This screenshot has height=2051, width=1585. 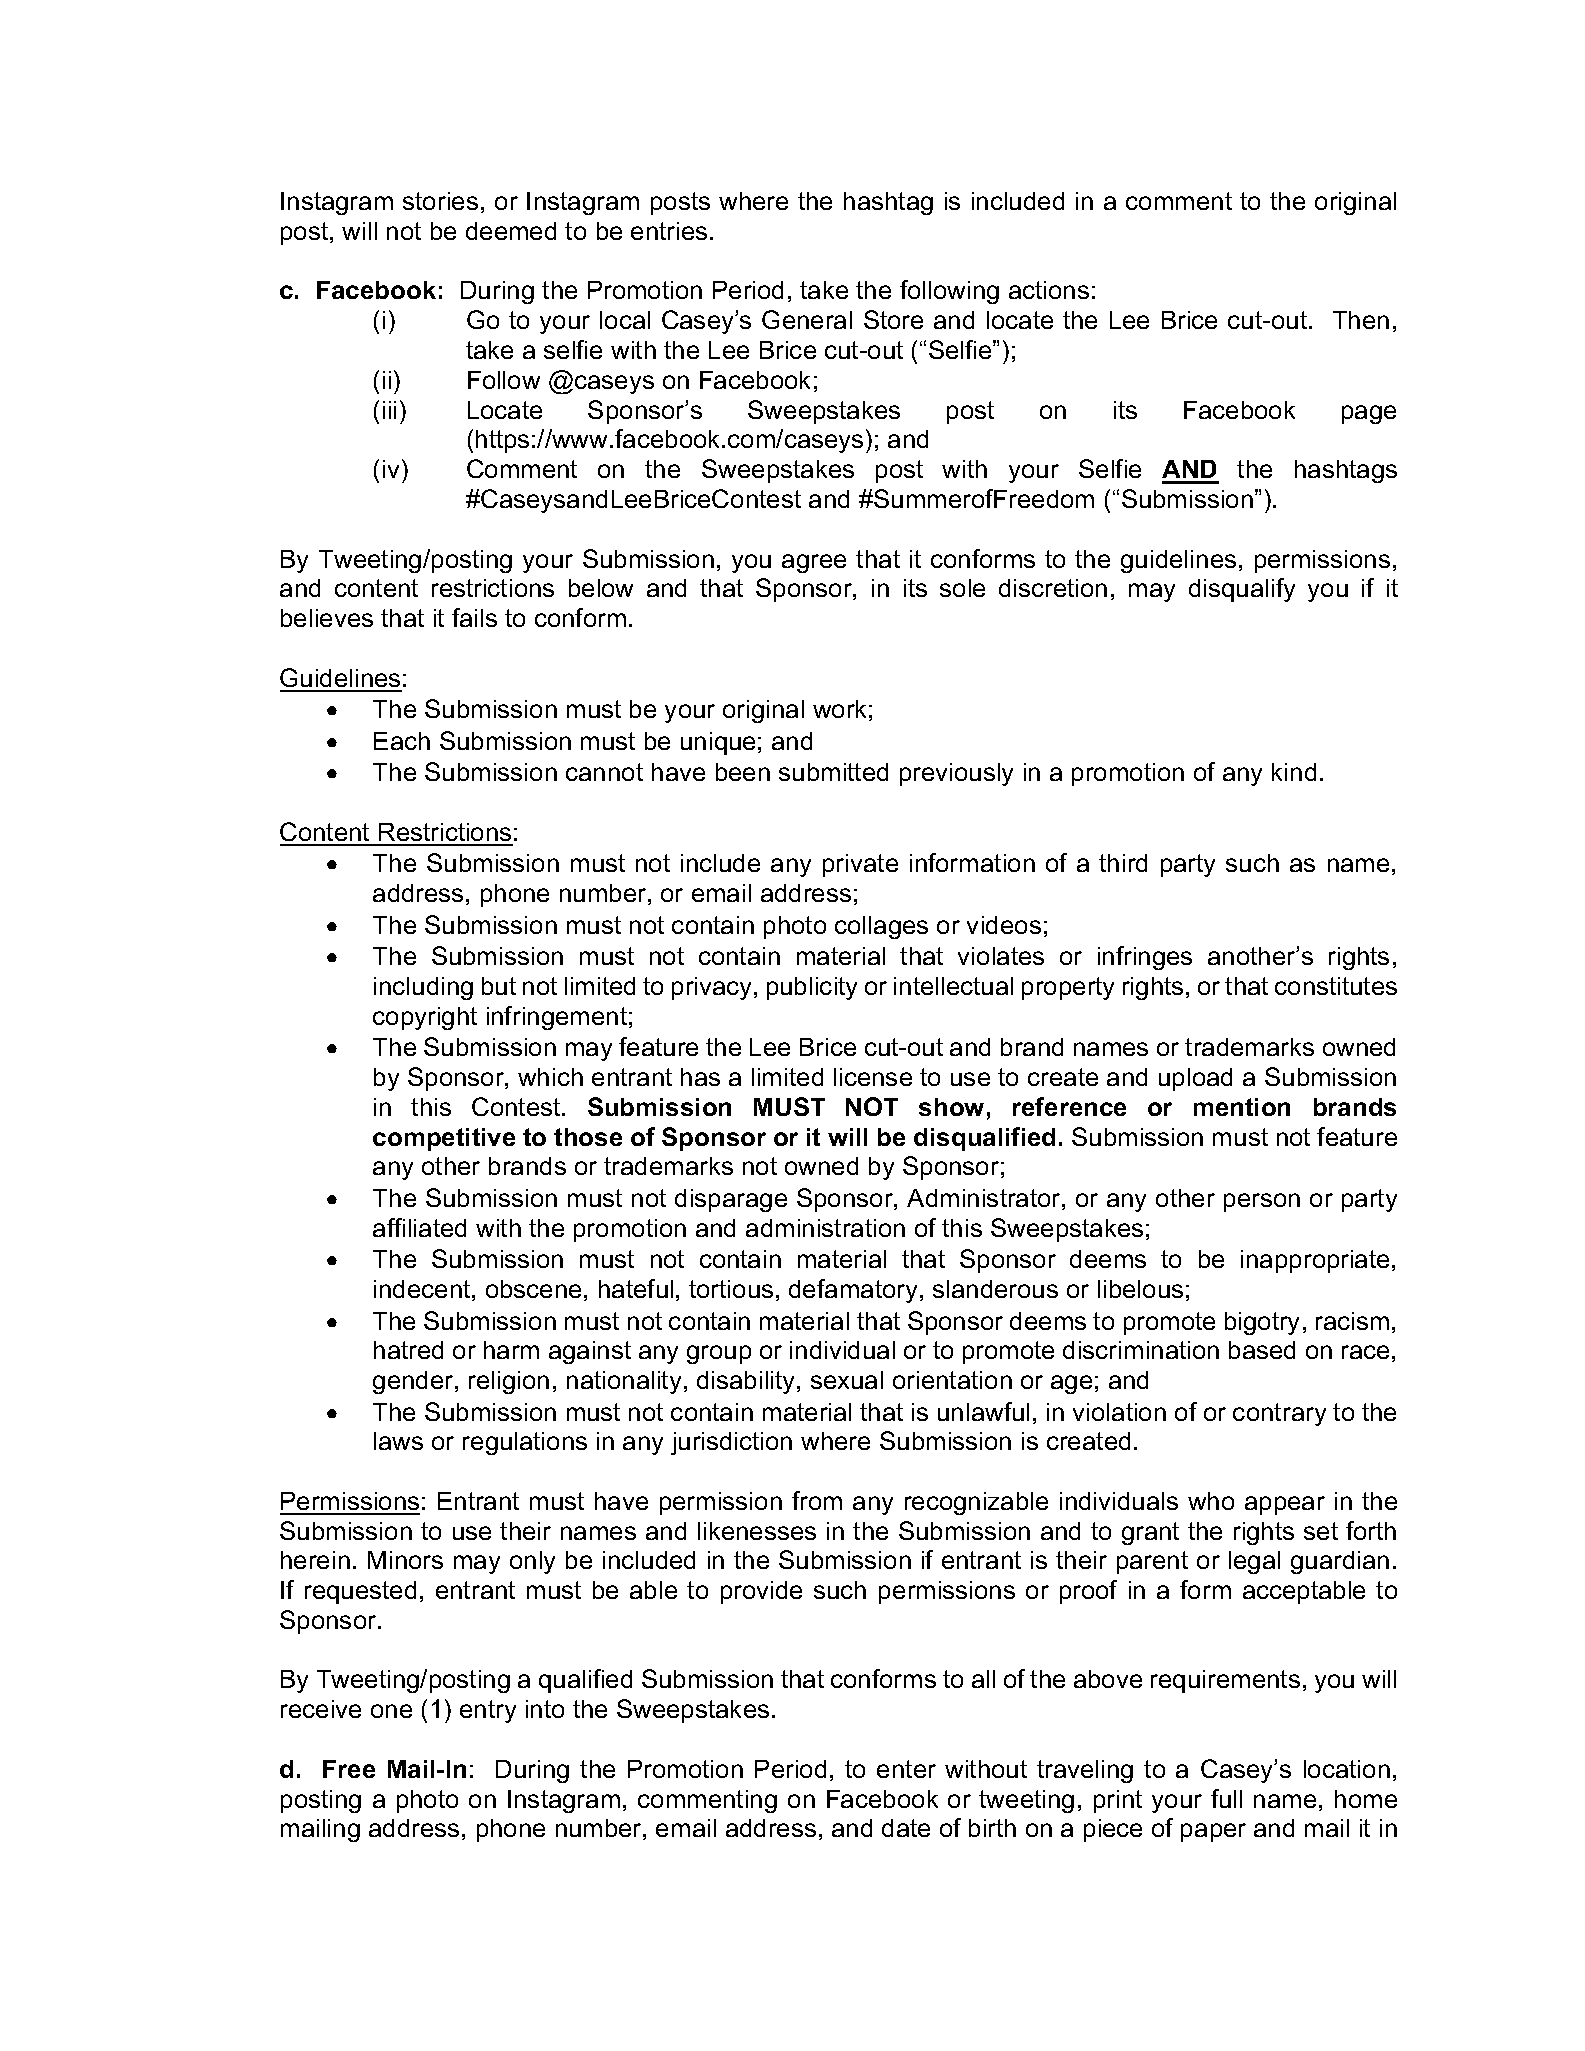 I want to click on agree, so click(x=814, y=563).
